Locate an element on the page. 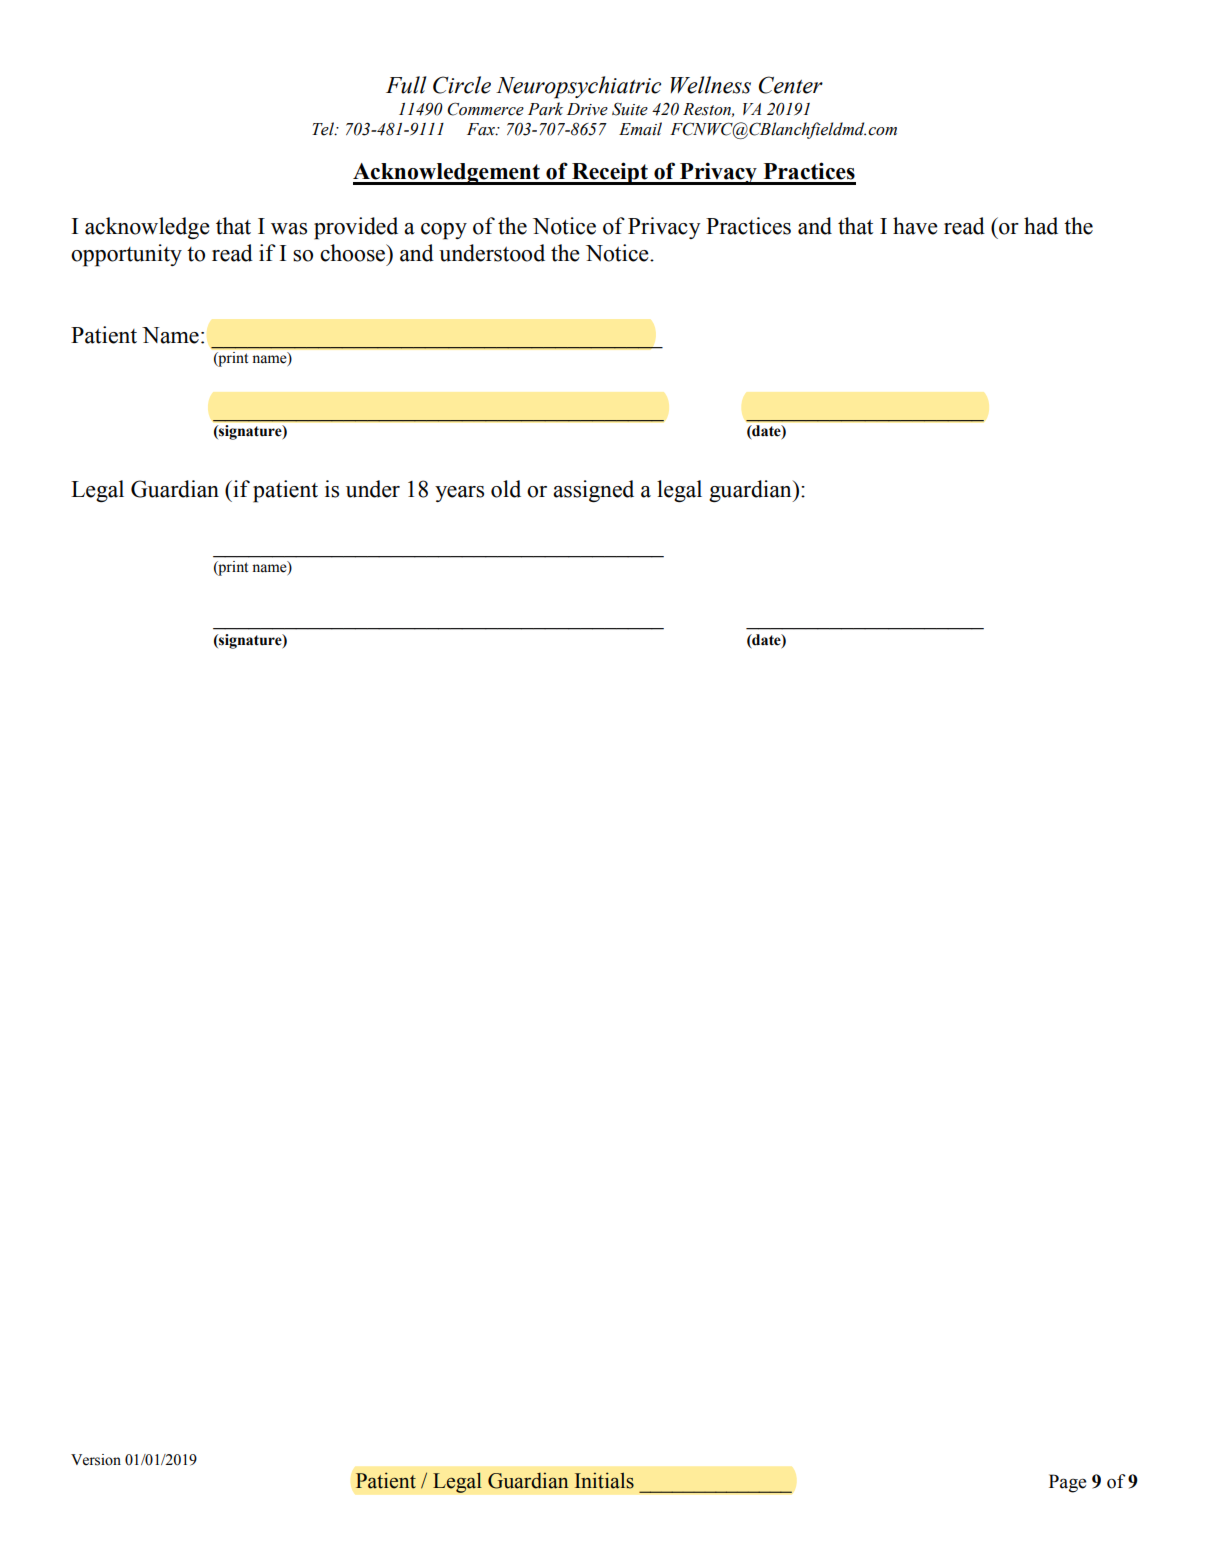  old is located at coordinates (506, 489).
